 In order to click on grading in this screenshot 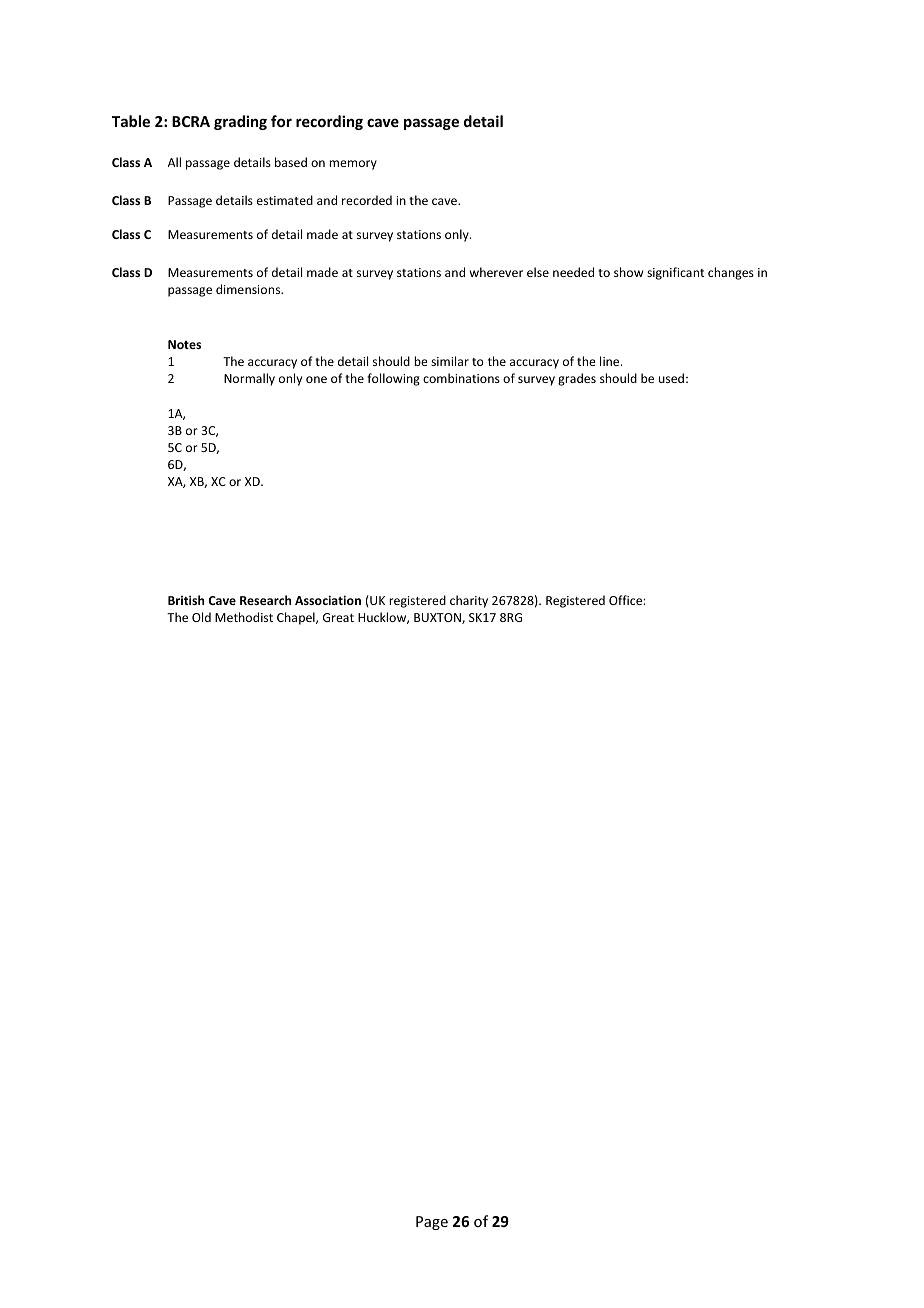, I will do `click(240, 122)`.
